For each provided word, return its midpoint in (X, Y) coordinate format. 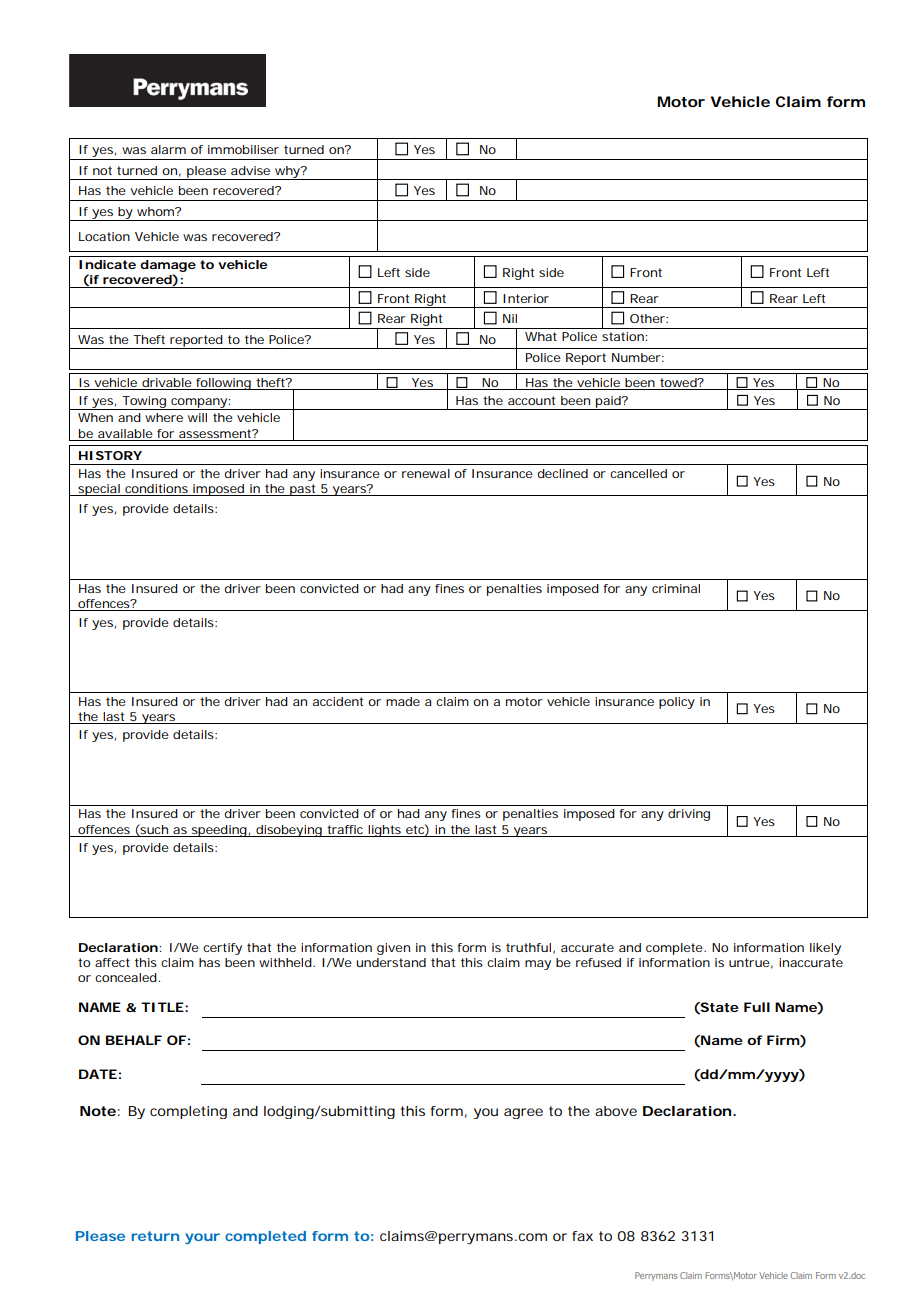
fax (582, 1236)
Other (648, 318)
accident (338, 701)
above (616, 1111)
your (202, 1238)
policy (677, 703)
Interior (526, 298)
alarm (168, 149)
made (403, 701)
